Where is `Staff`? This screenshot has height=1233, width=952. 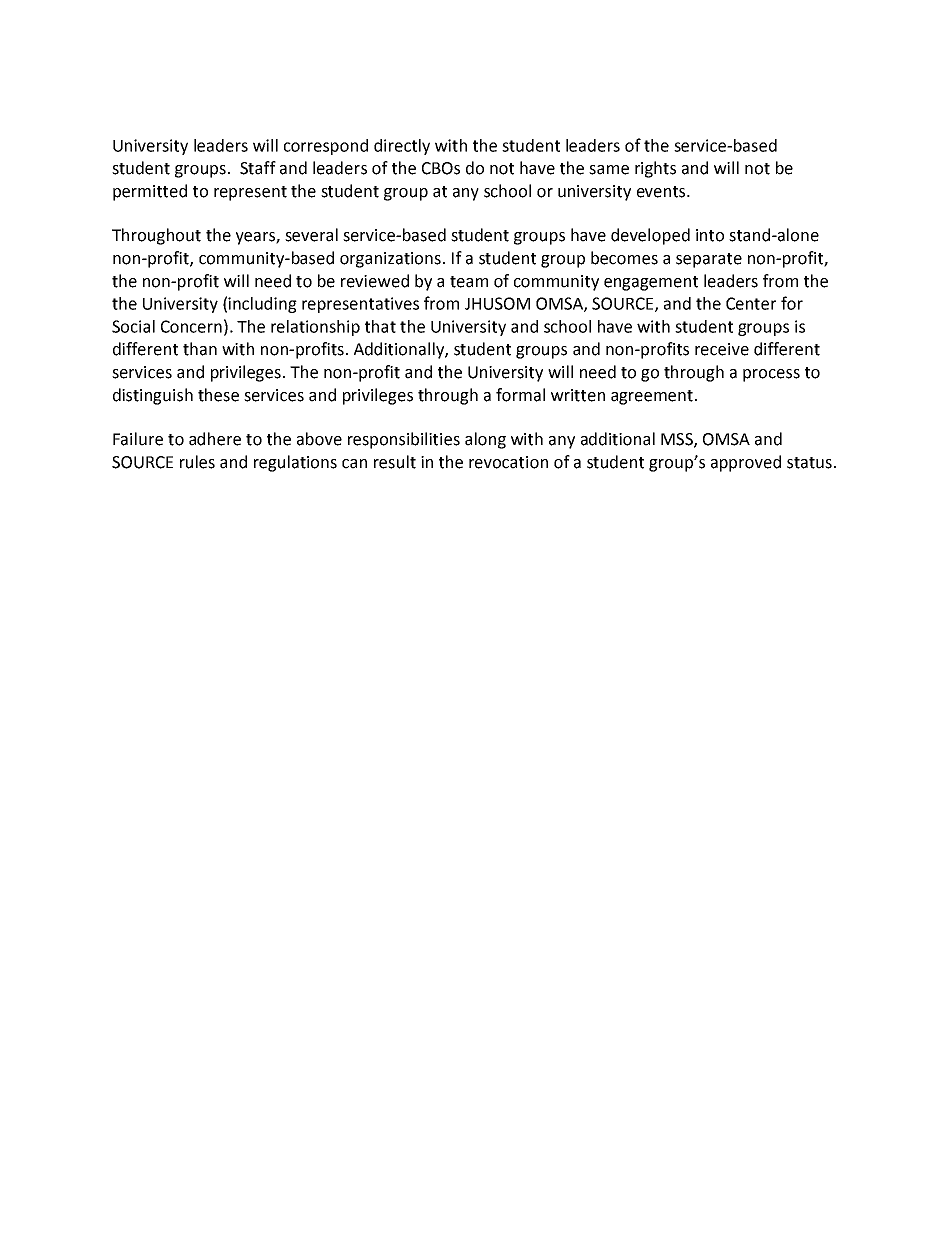 Staff is located at coordinates (258, 168).
